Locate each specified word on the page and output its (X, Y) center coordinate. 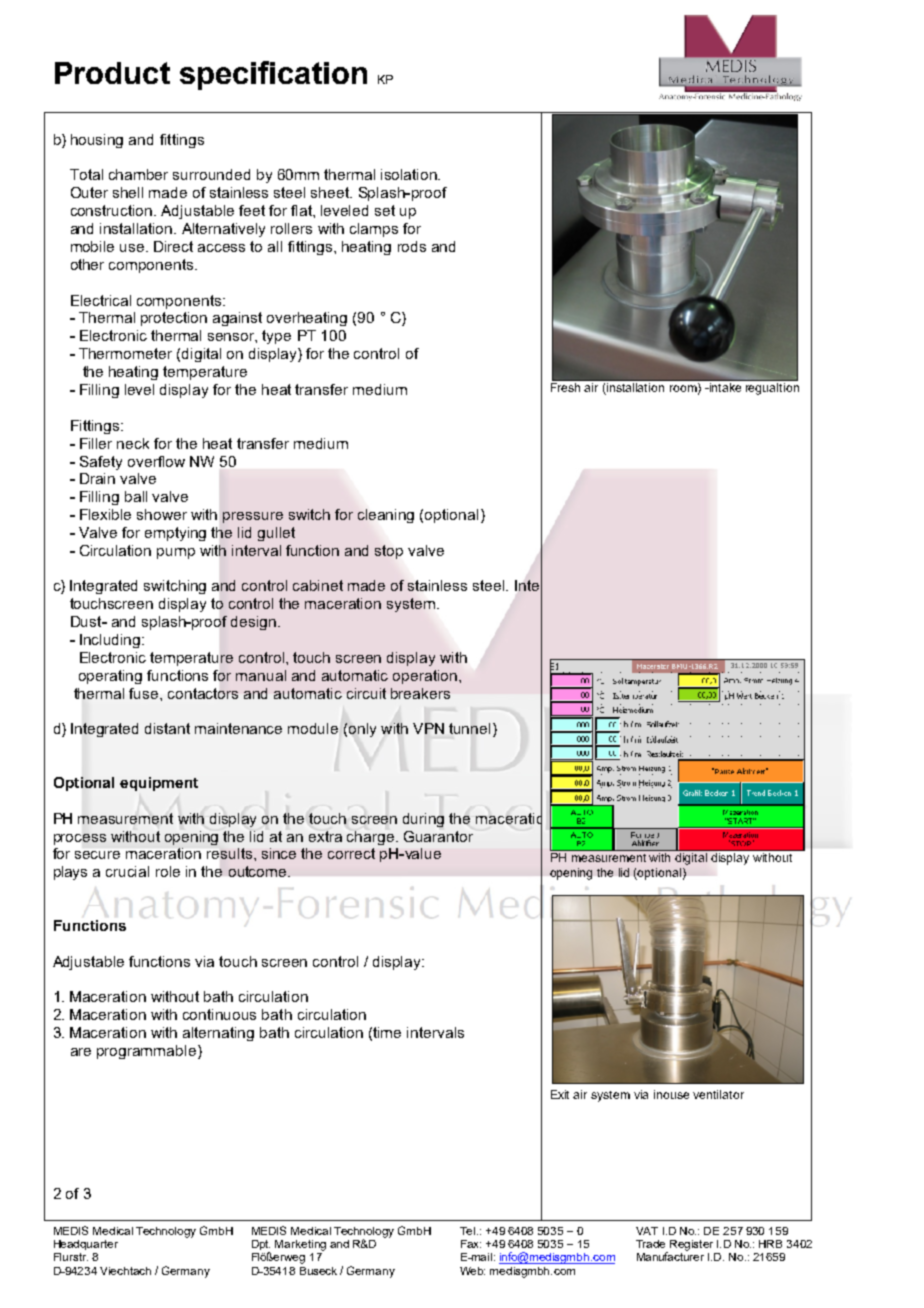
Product (112, 73)
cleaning (386, 516)
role (168, 871)
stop (389, 552)
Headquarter (86, 1245)
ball (136, 496)
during (423, 820)
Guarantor (438, 836)
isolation (410, 174)
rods (412, 246)
